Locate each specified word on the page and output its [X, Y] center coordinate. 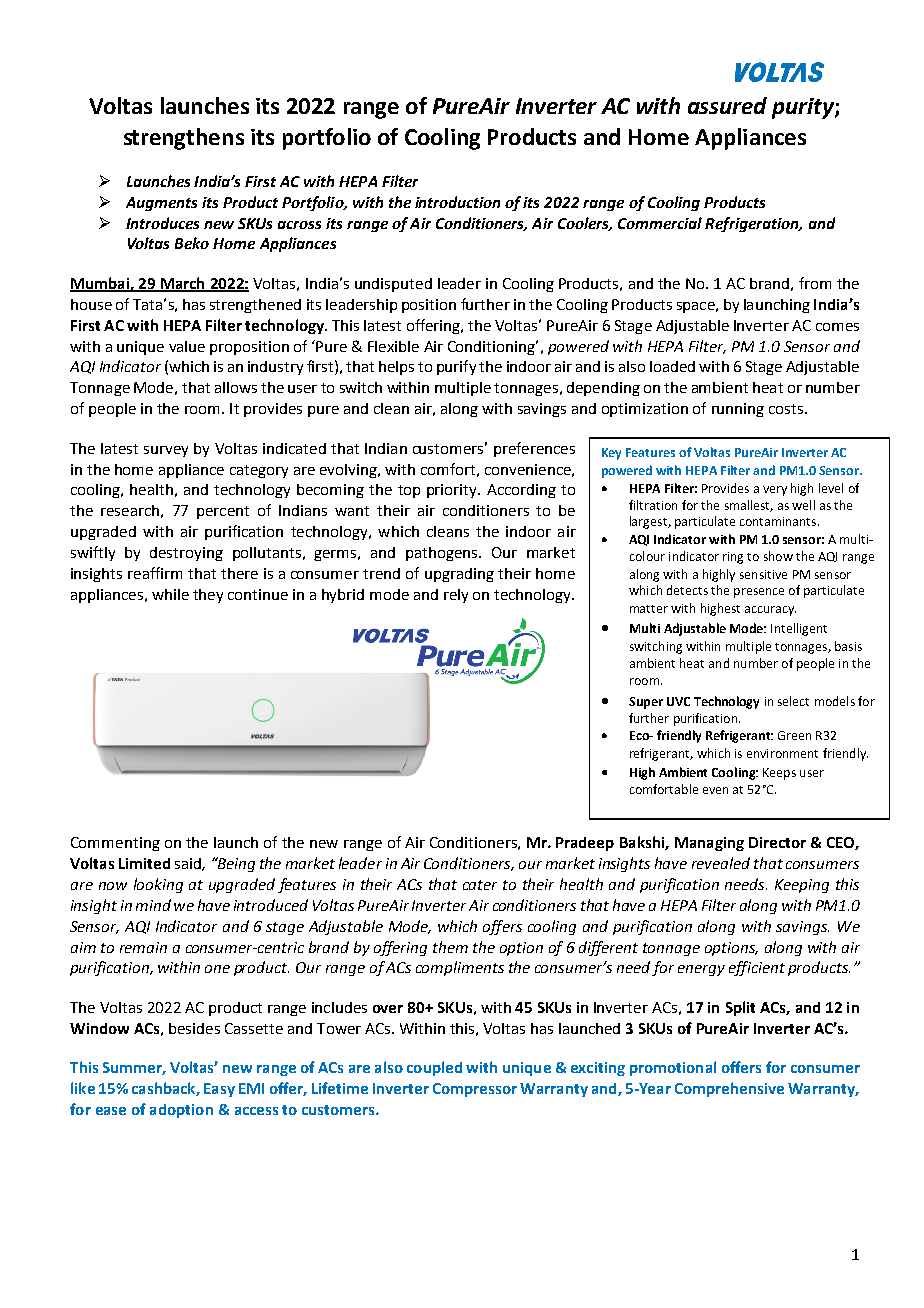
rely [456, 596]
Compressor [475, 1090]
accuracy [770, 611]
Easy [219, 1090]
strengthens [184, 139]
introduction [457, 202]
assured [727, 105]
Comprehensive [729, 1089]
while [170, 594]
